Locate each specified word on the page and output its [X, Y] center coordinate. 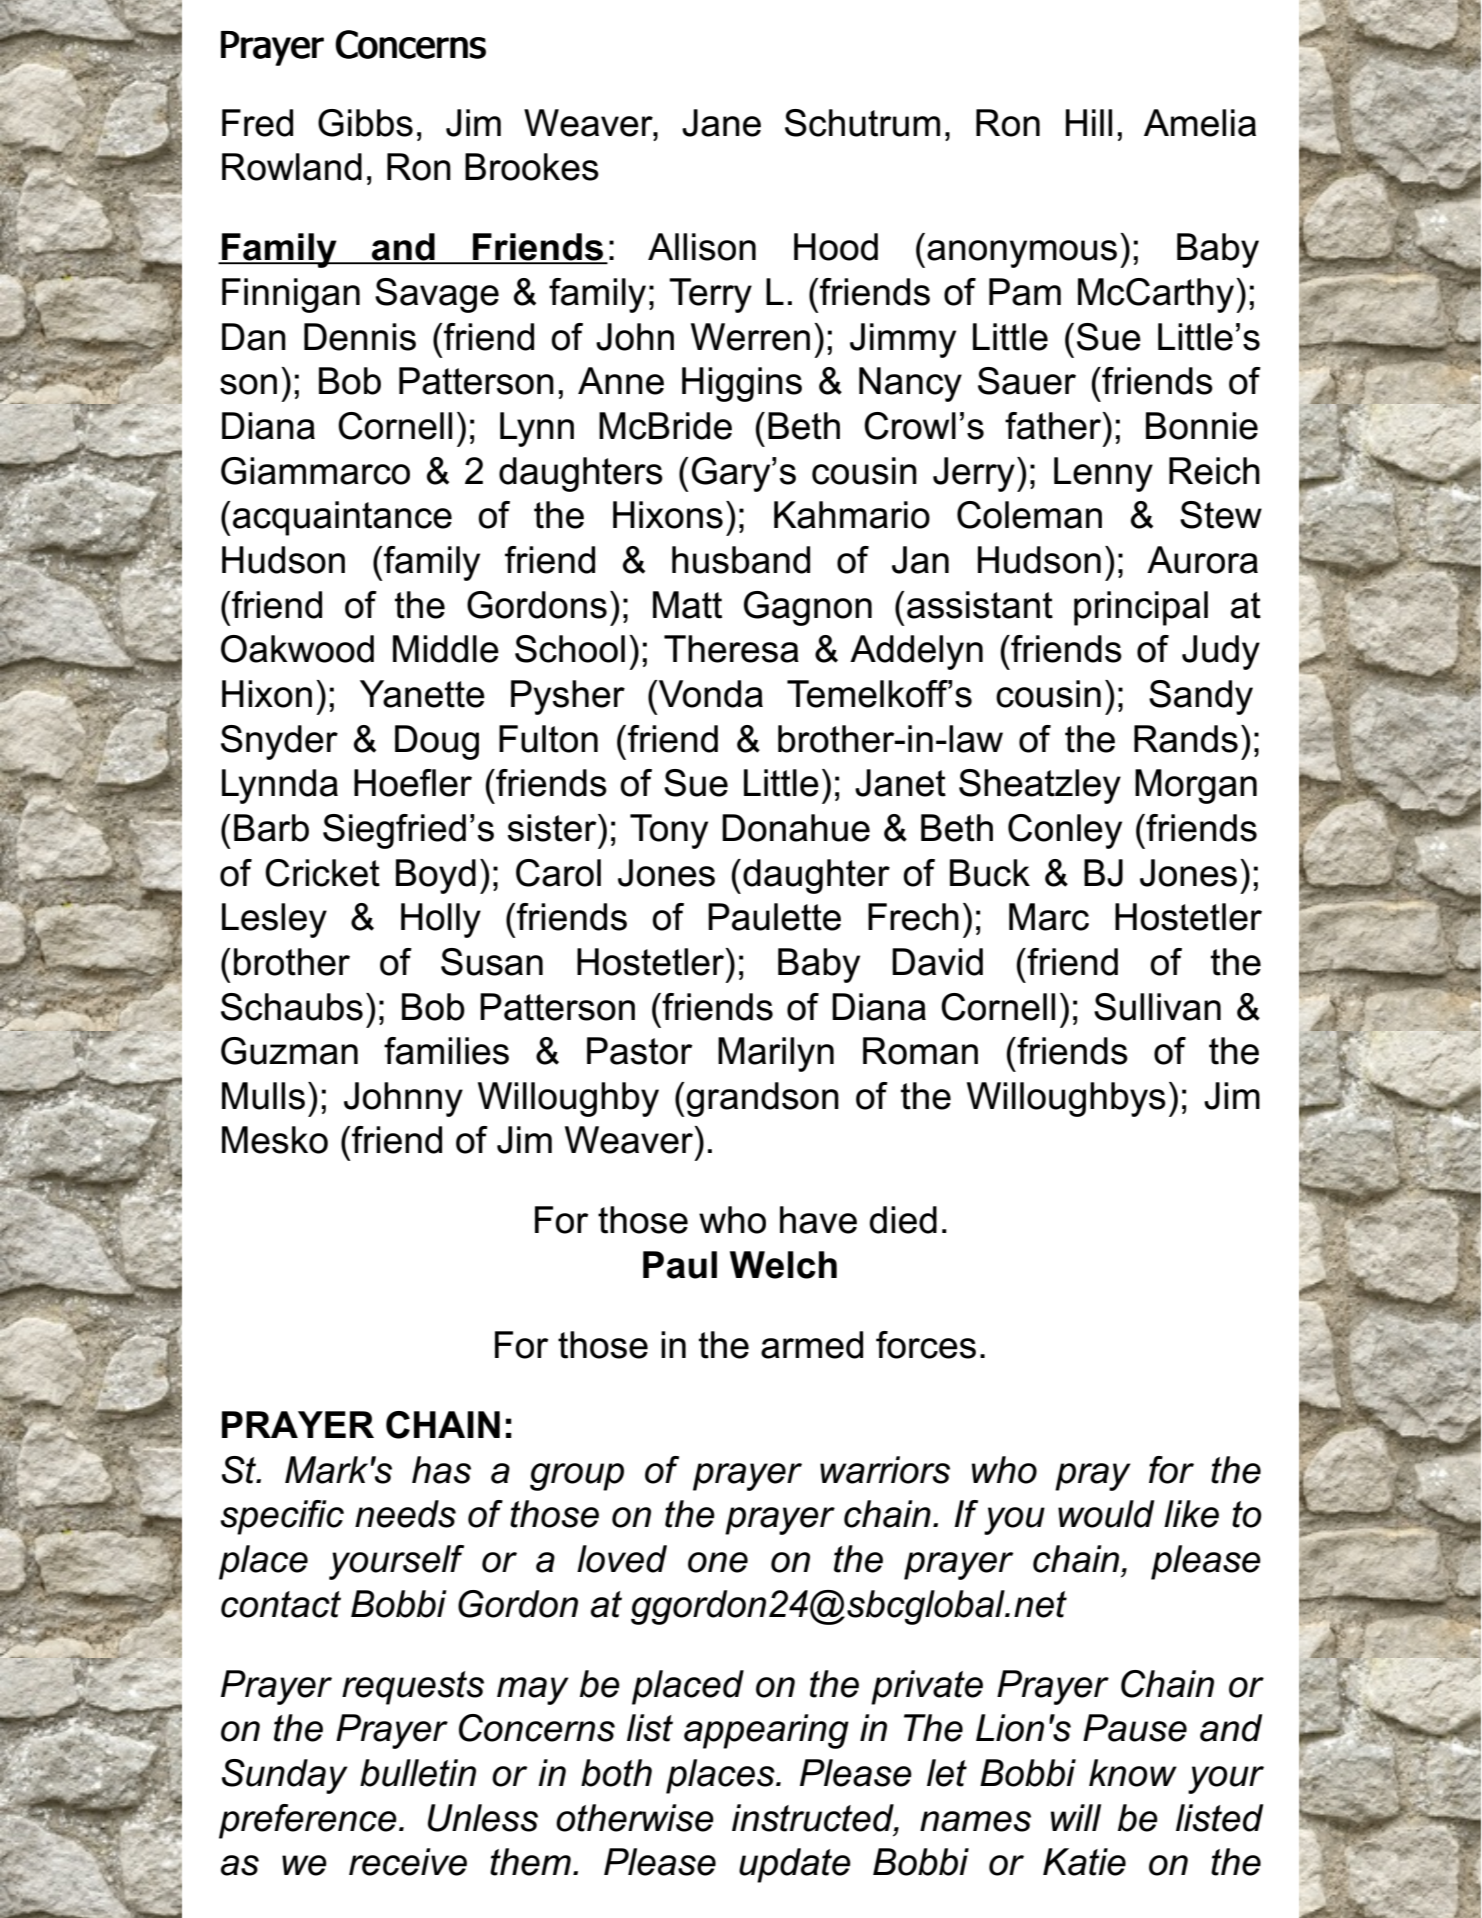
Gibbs [365, 123]
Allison [702, 247]
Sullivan [1157, 1007]
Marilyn [776, 1054]
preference [308, 1821]
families [446, 1051]
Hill [1089, 122]
